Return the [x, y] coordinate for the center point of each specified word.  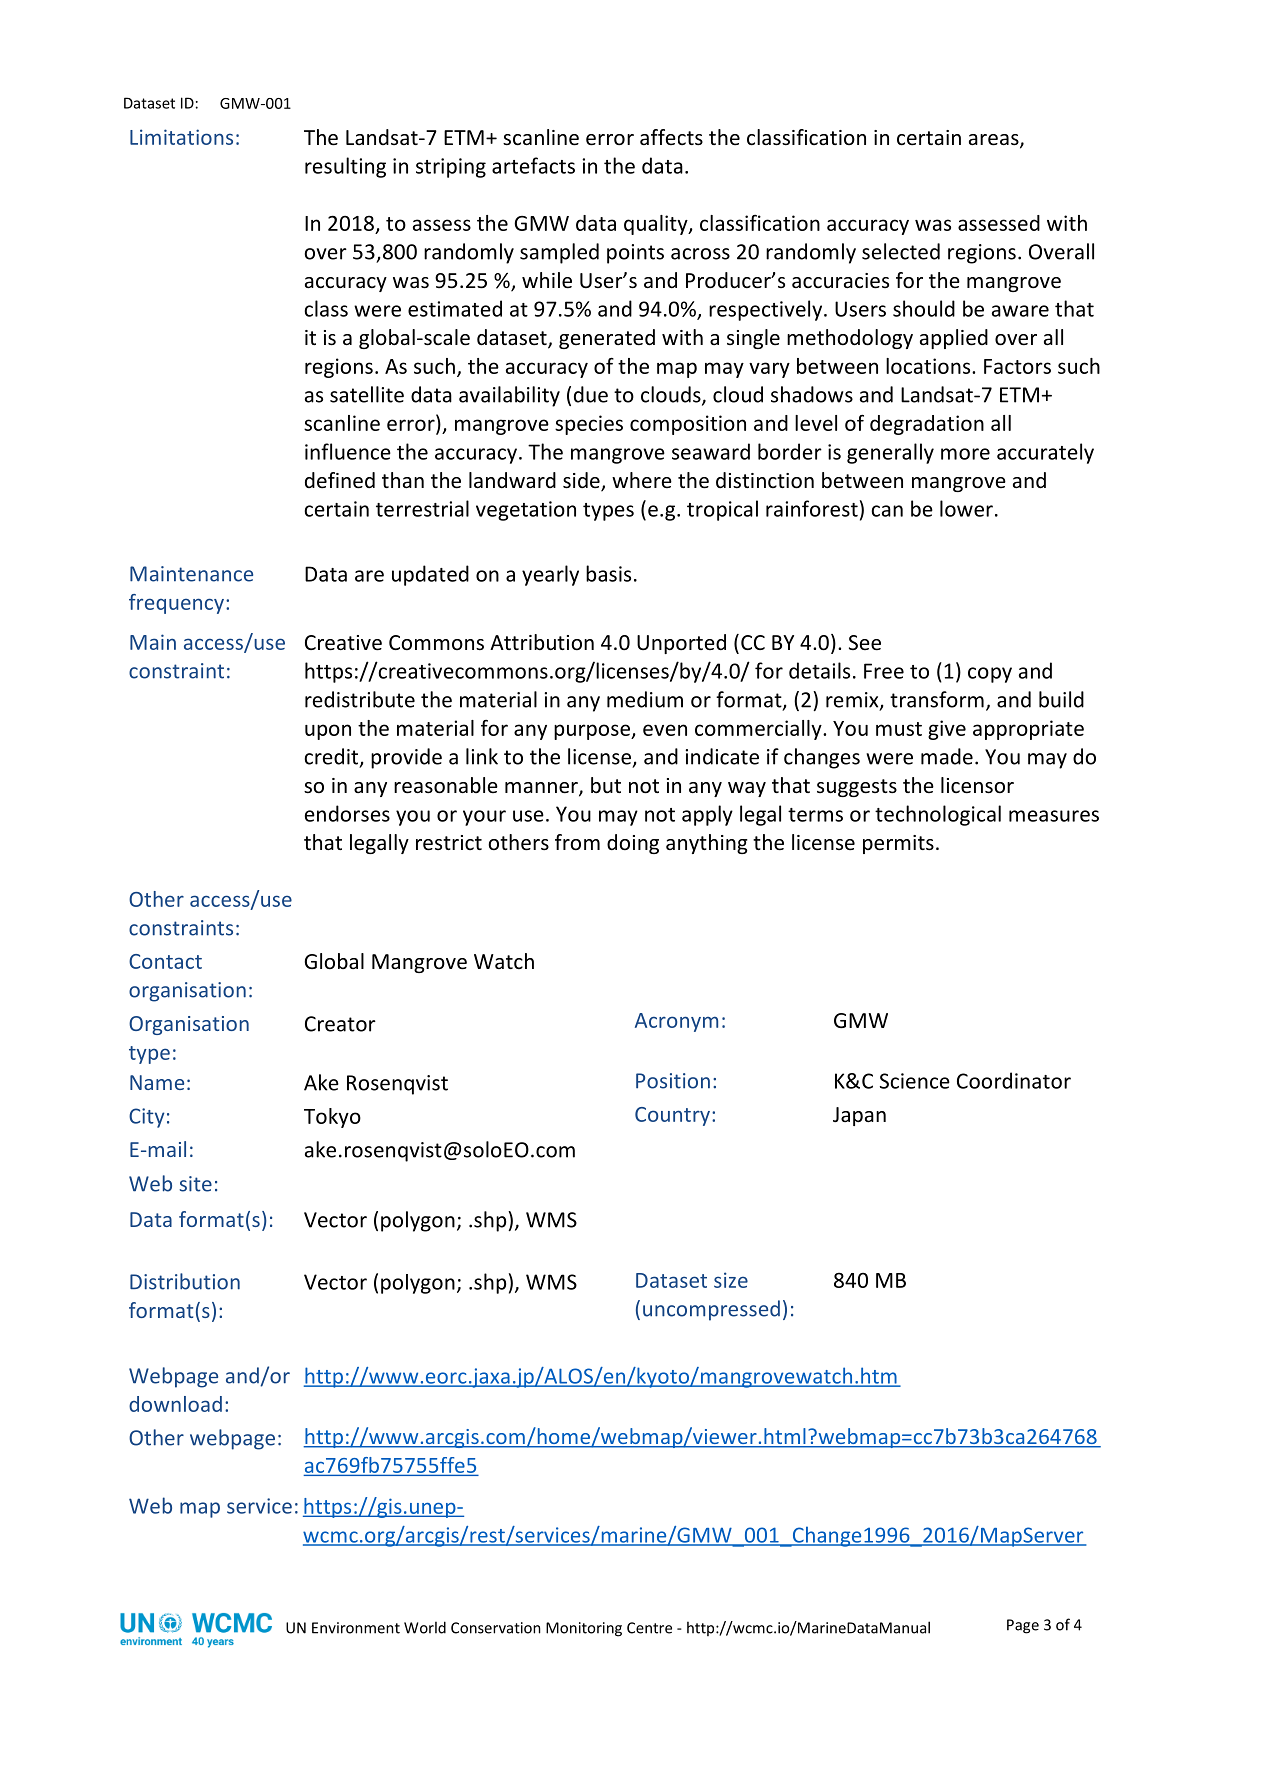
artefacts [533, 165]
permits [898, 844]
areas [995, 141]
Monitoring [584, 1629]
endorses [347, 813]
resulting [345, 167]
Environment [356, 1628]
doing [633, 844]
